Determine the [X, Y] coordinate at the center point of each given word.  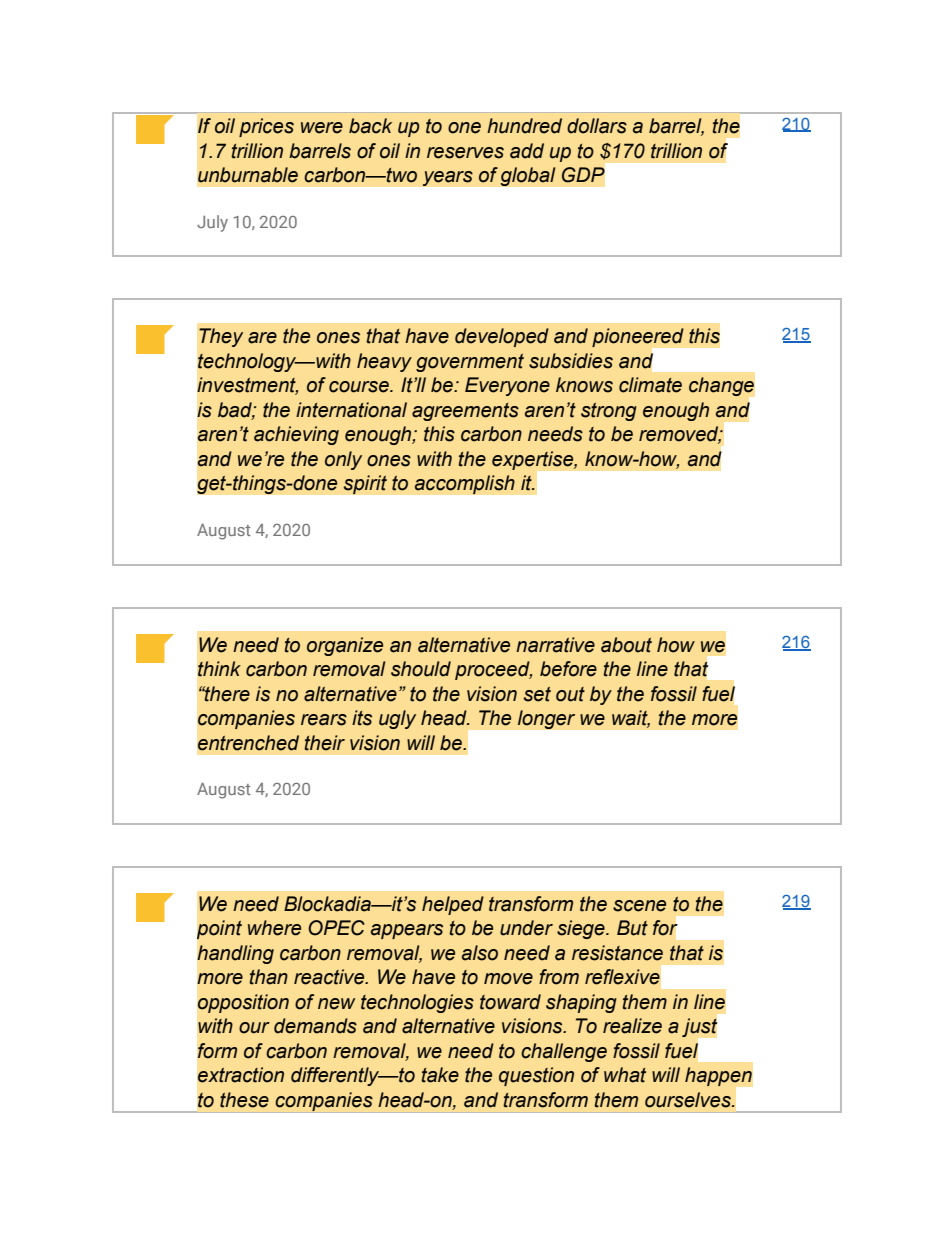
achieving [296, 435]
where [274, 928]
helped [453, 905]
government [470, 363]
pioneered [638, 337]
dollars [597, 126]
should [421, 669]
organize [345, 646]
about [626, 645]
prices [266, 127]
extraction [241, 1075]
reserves [465, 153]
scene [639, 906]
